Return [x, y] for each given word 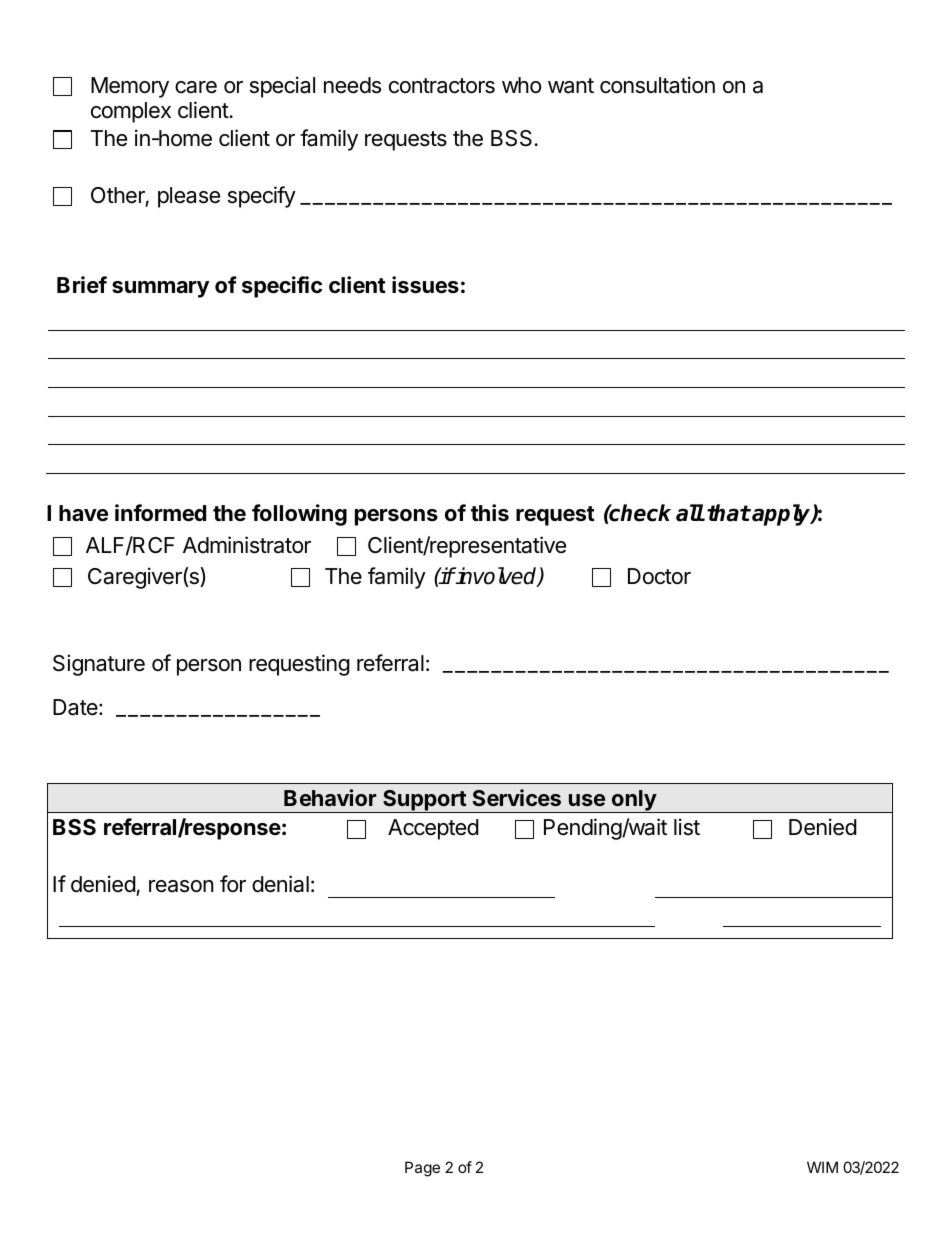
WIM [822, 1167]
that [728, 513]
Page [422, 1169]
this [490, 513]
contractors [442, 86]
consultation [657, 85]
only [633, 801]
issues [425, 285]
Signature [99, 665]
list [687, 827]
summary [160, 289]
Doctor [659, 576]
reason [181, 886]
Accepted [433, 829]
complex [131, 112]
